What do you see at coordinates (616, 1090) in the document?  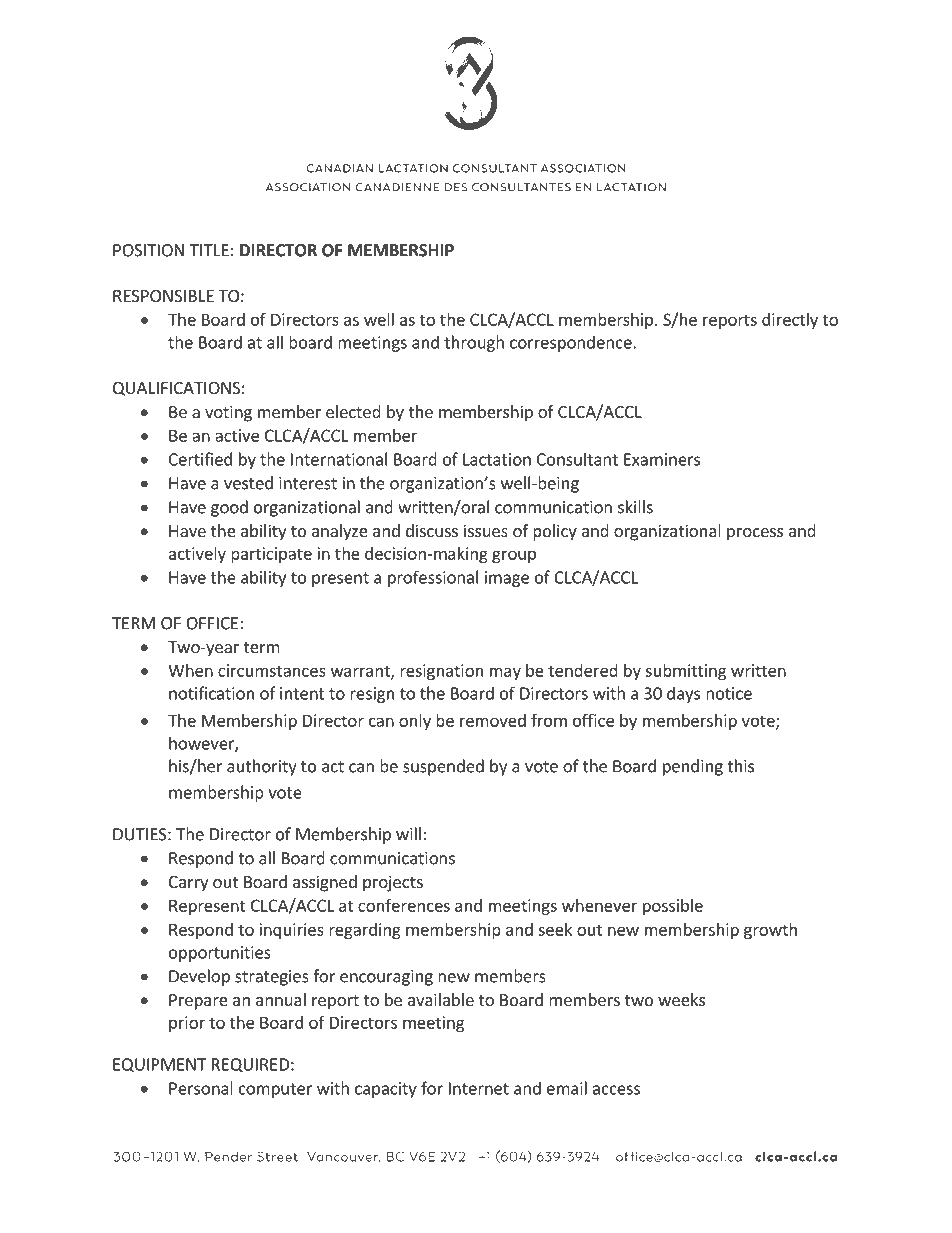 I see `access` at bounding box center [616, 1090].
